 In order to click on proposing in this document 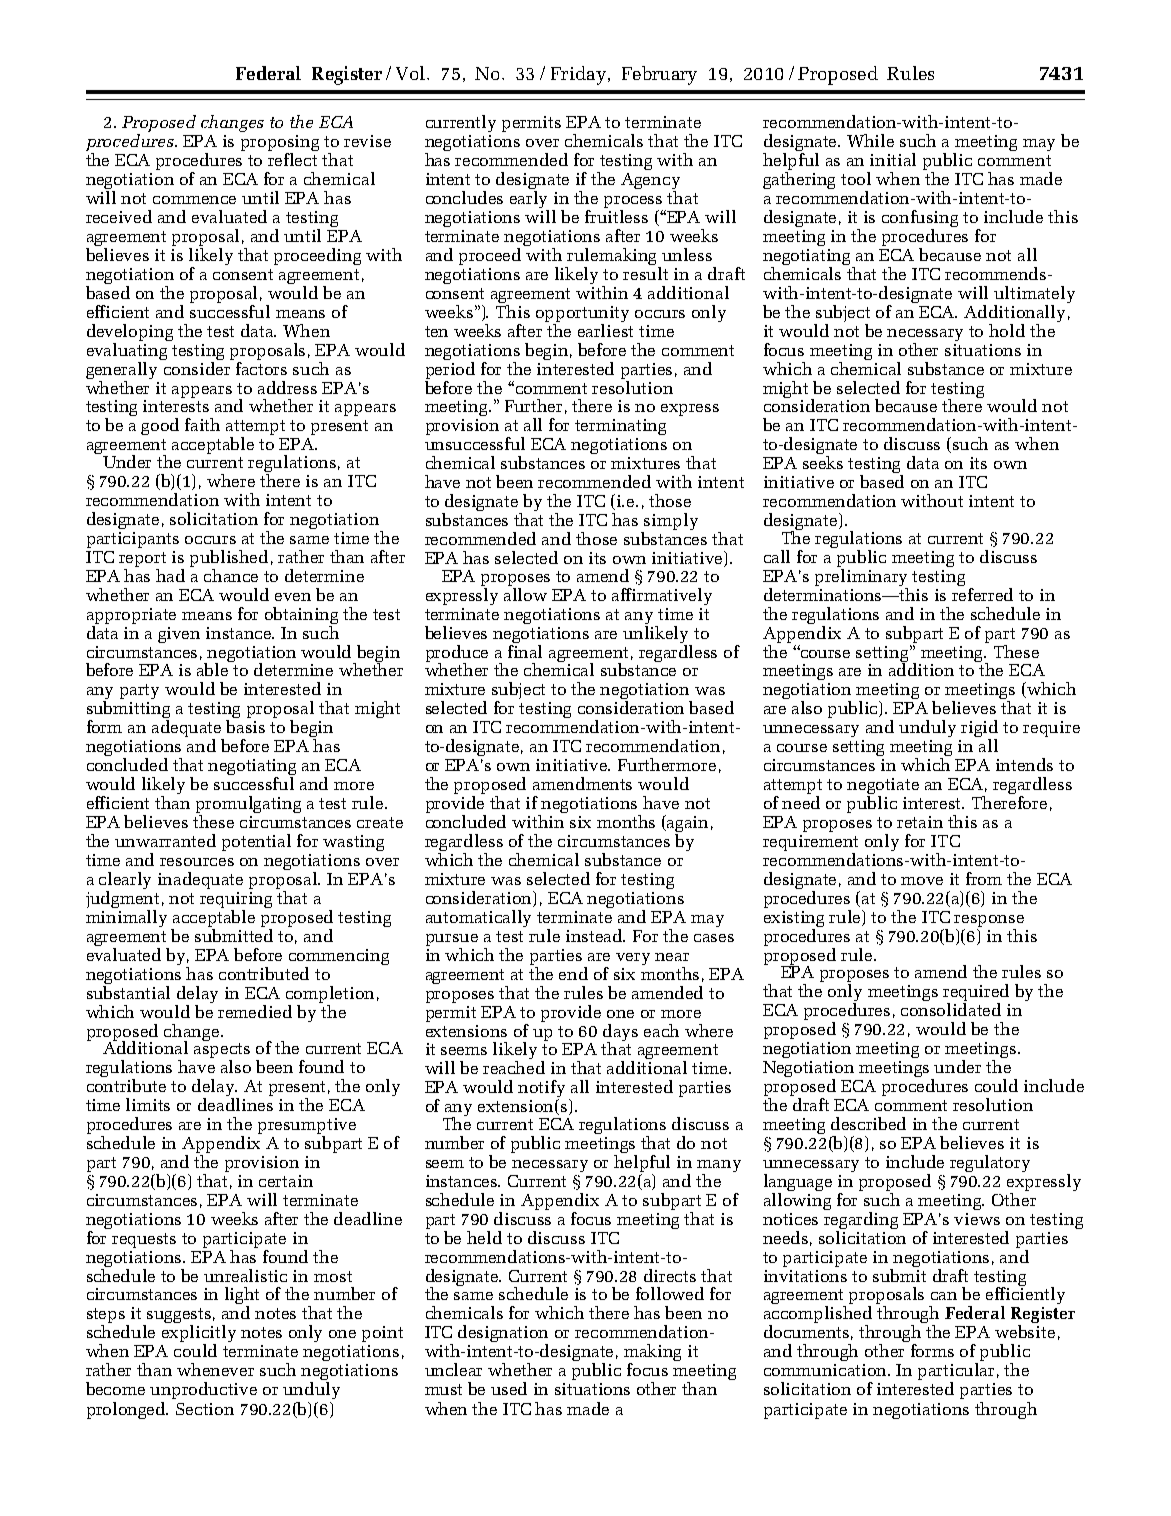, I will do `click(280, 144)`.
